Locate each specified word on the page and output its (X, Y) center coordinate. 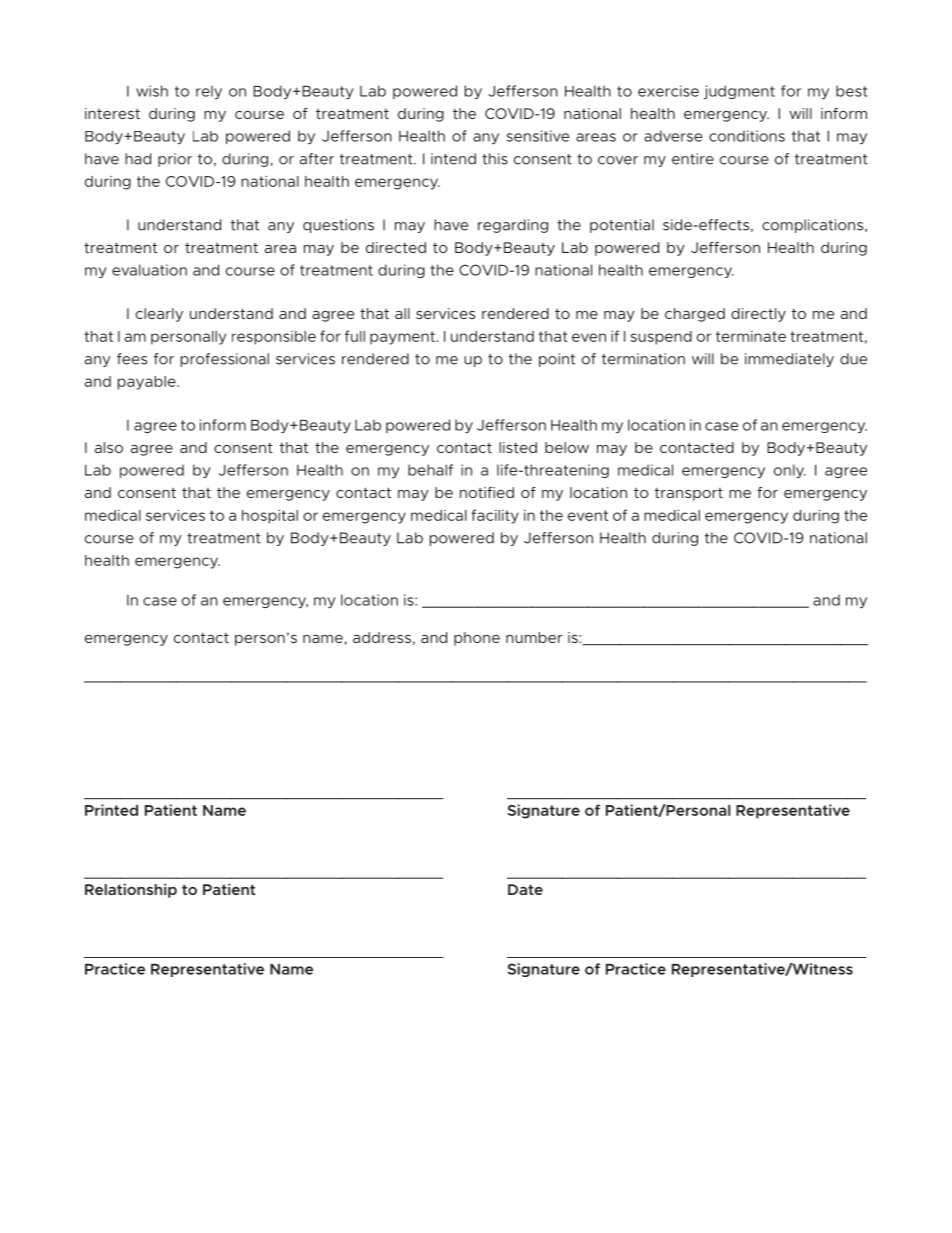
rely (209, 92)
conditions (747, 136)
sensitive (537, 136)
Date (525, 889)
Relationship (131, 890)
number (534, 637)
